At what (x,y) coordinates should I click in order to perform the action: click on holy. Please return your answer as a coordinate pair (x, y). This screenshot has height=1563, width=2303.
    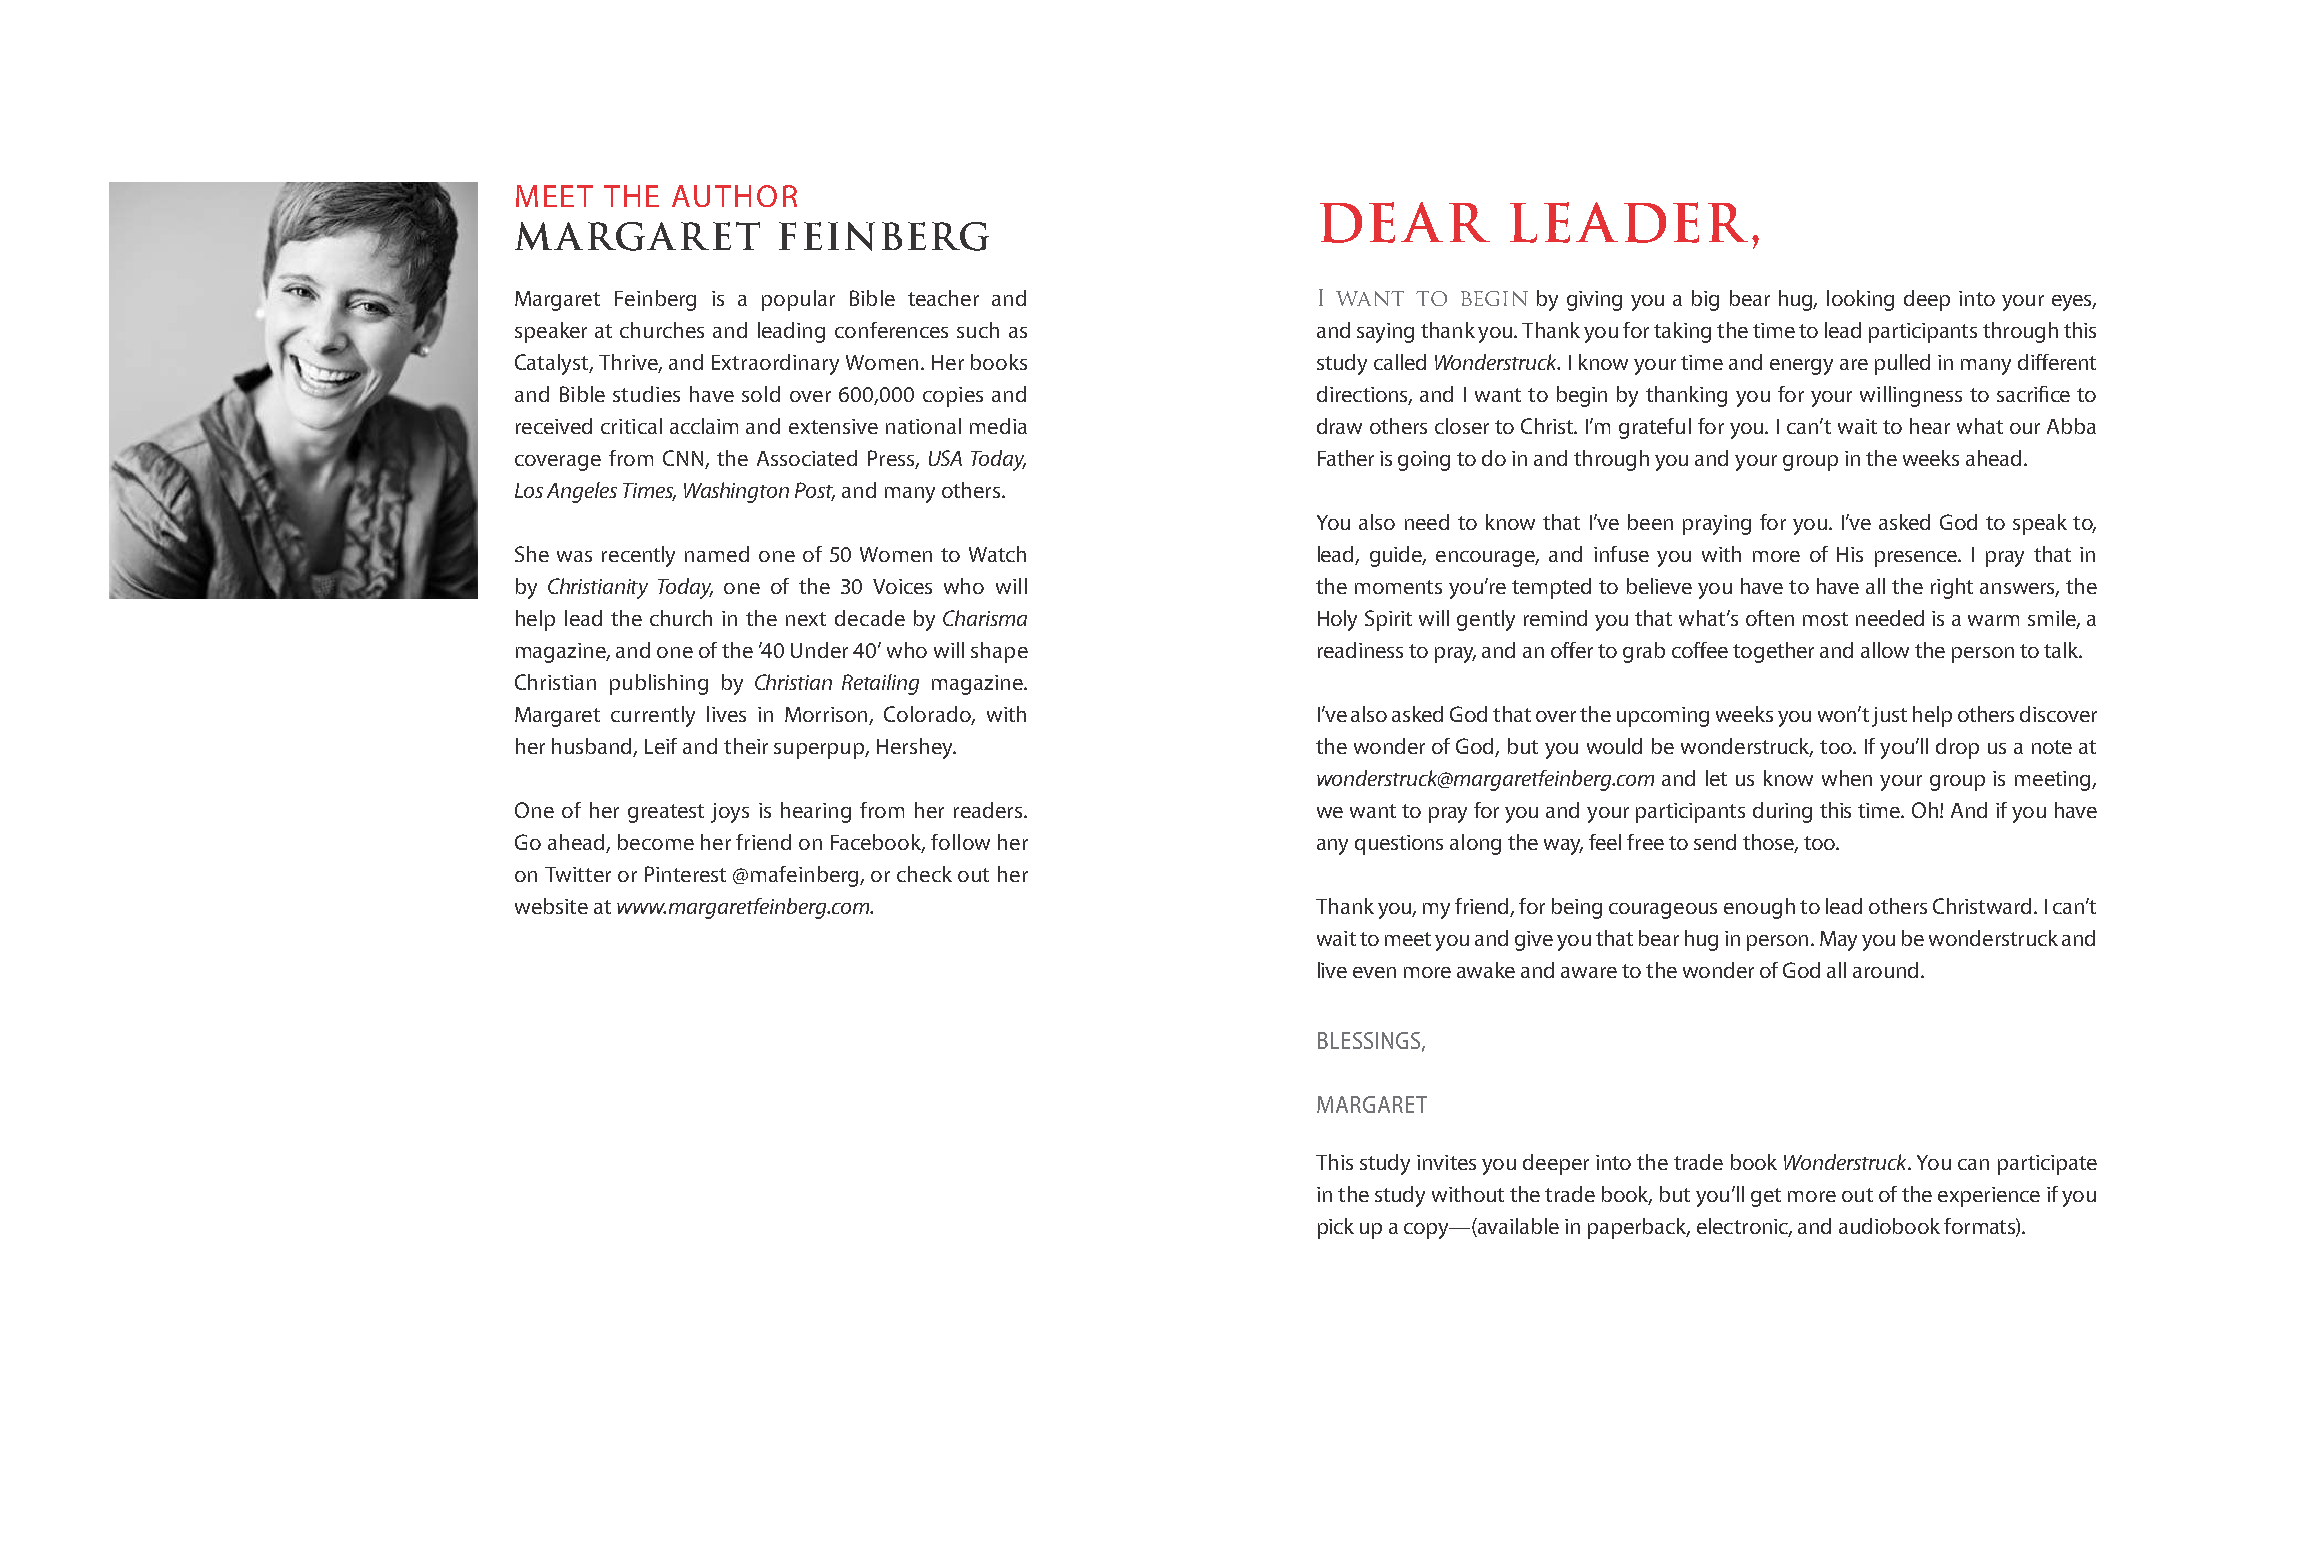
    Looking at the image, I should click on (1337, 620).
